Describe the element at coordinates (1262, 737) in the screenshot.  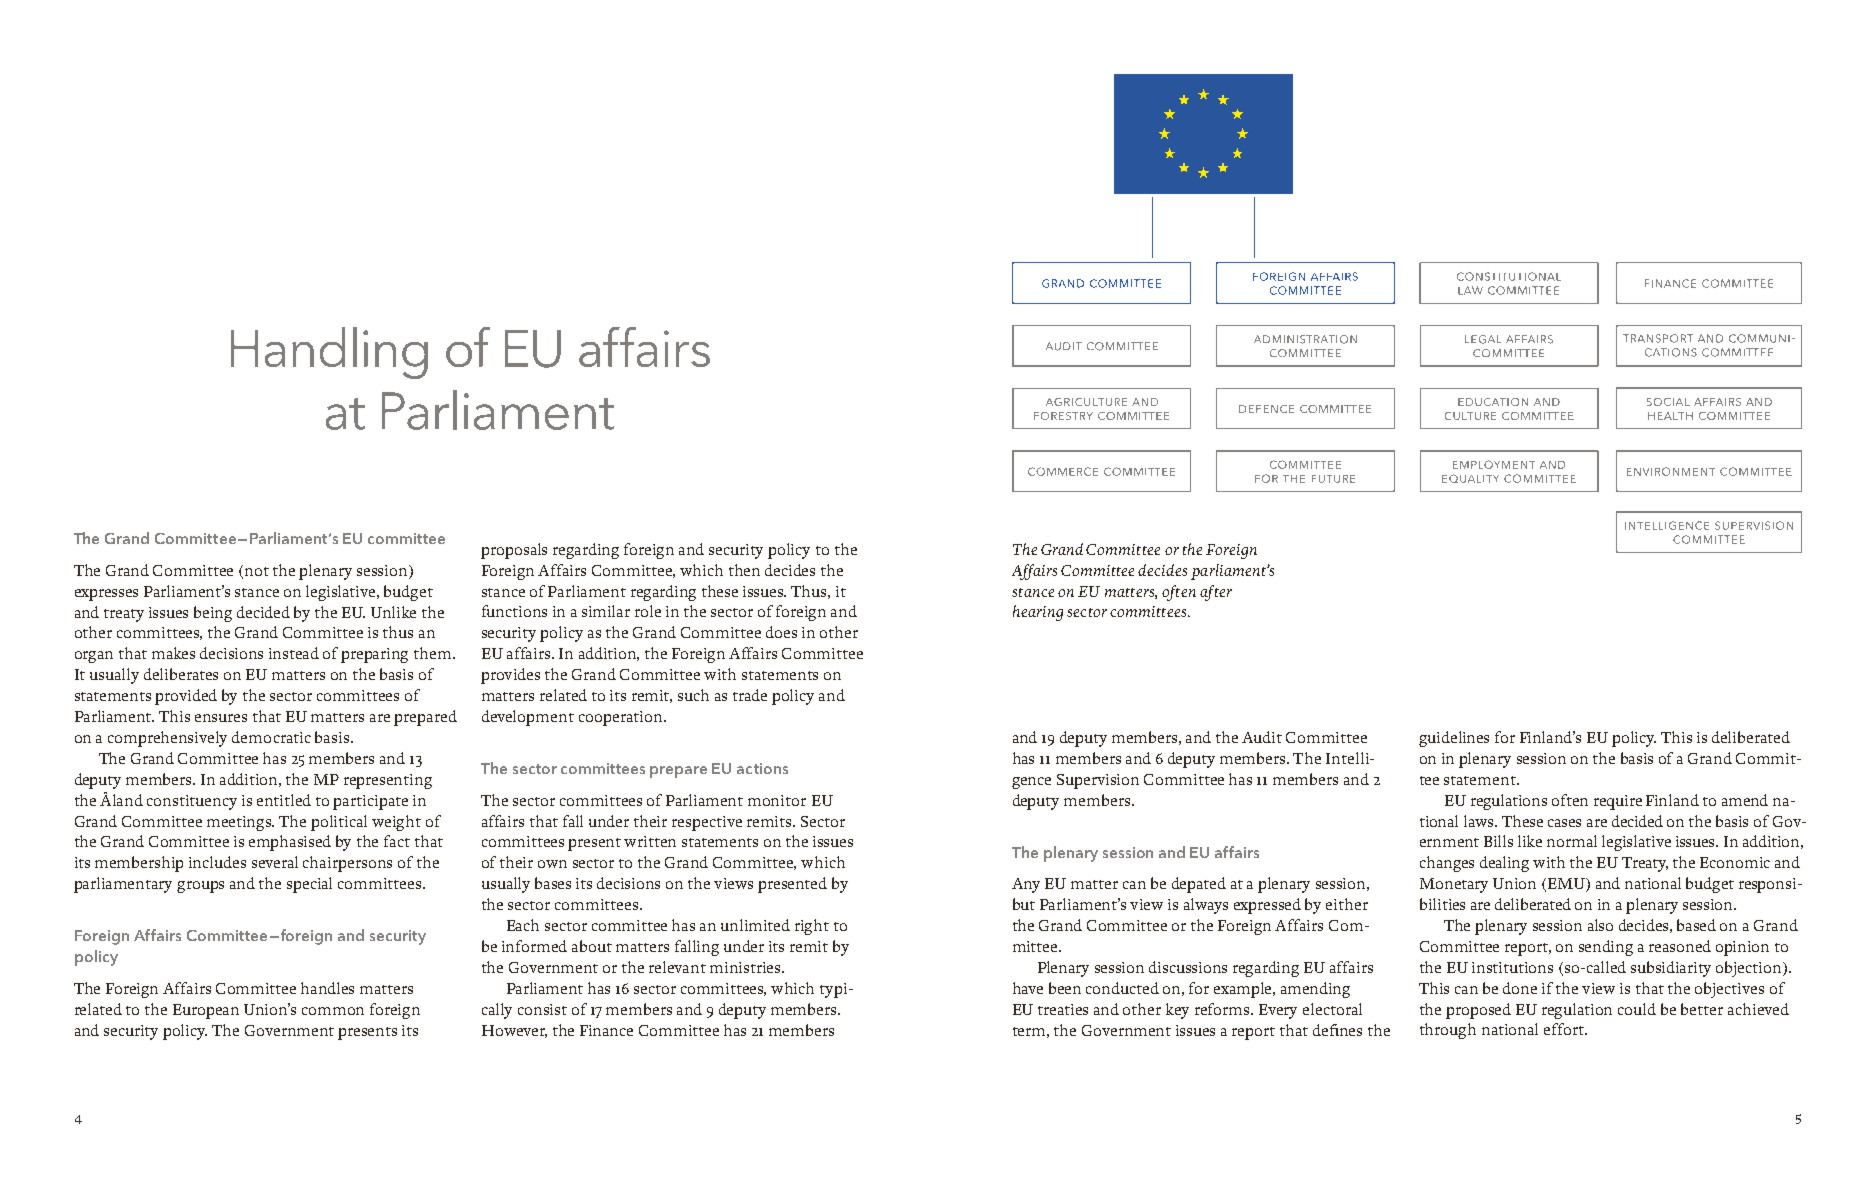
I see `Audit` at that location.
